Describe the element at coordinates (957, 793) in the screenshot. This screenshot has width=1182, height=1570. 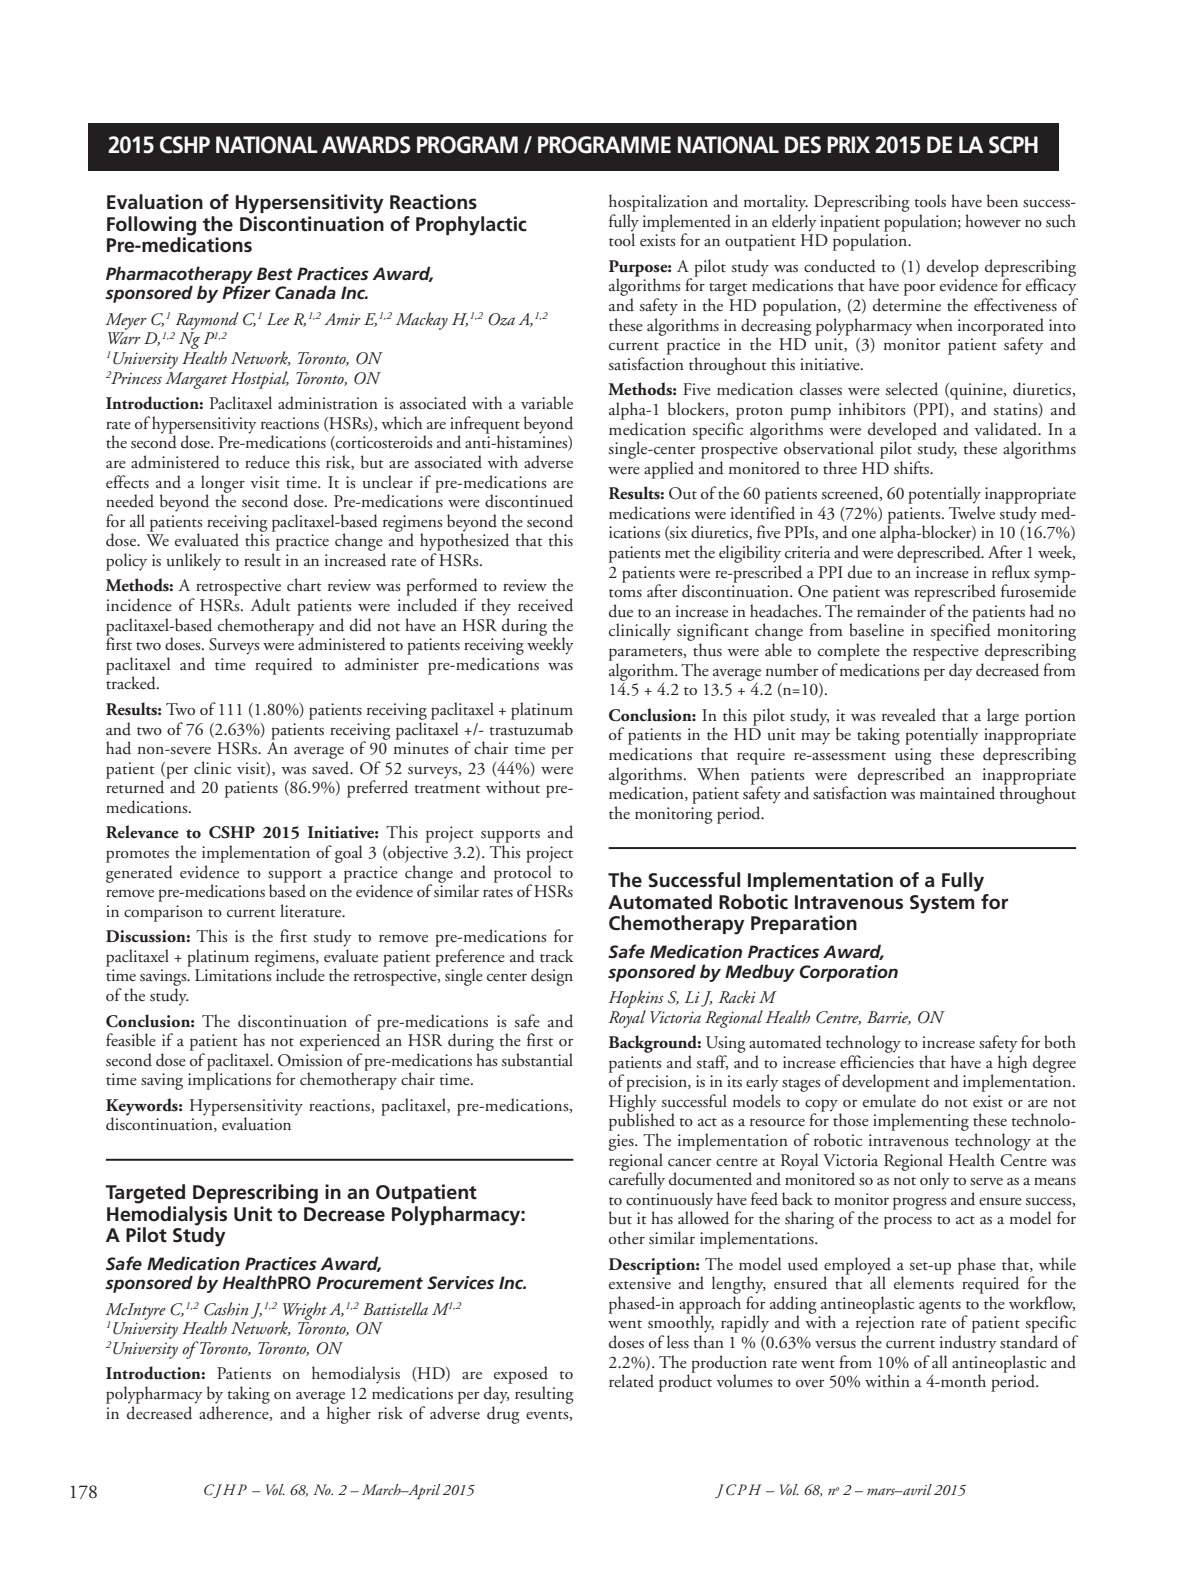
I see `maintained` at that location.
